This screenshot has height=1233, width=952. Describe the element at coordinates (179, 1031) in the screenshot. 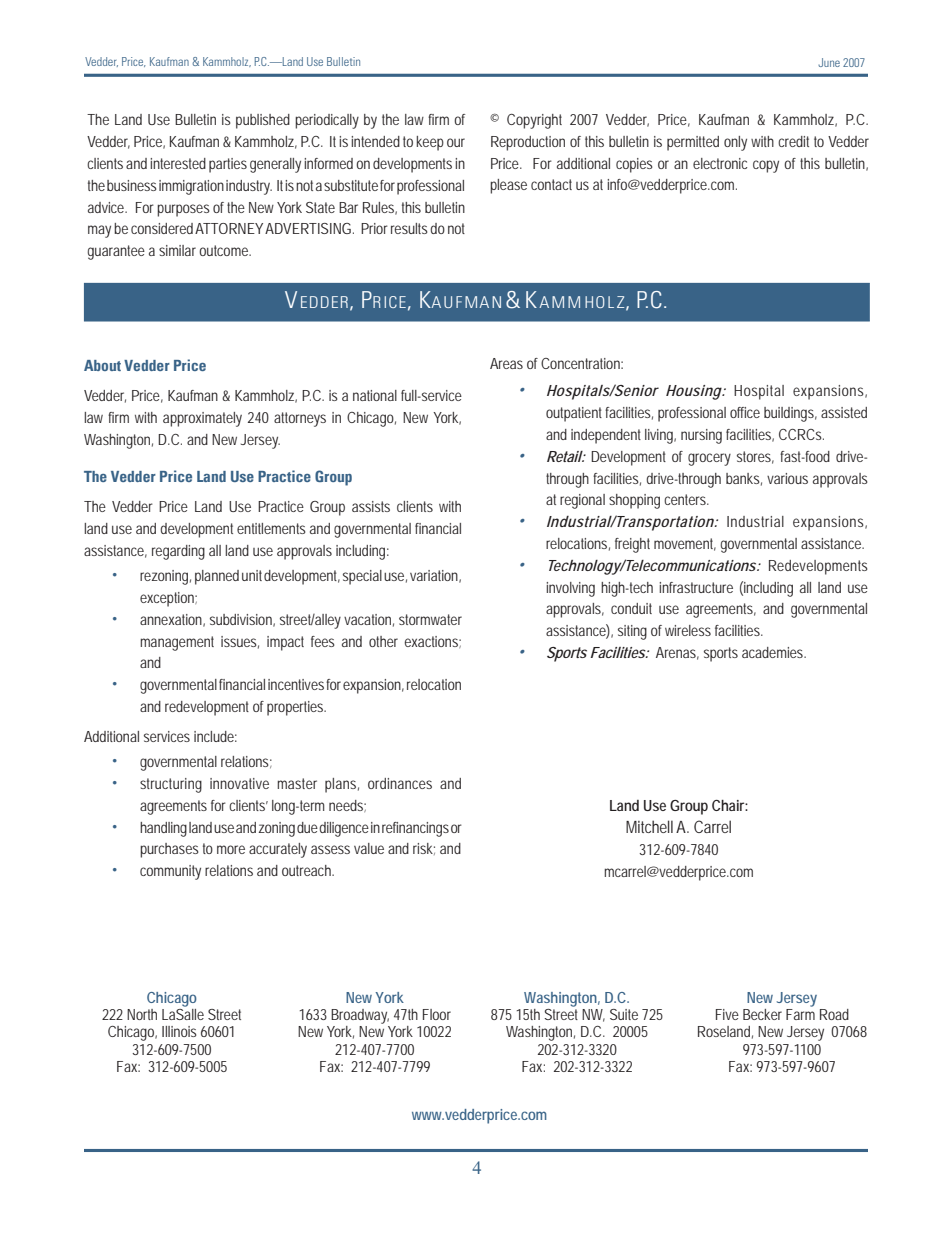

I see `Illinois` at that location.
